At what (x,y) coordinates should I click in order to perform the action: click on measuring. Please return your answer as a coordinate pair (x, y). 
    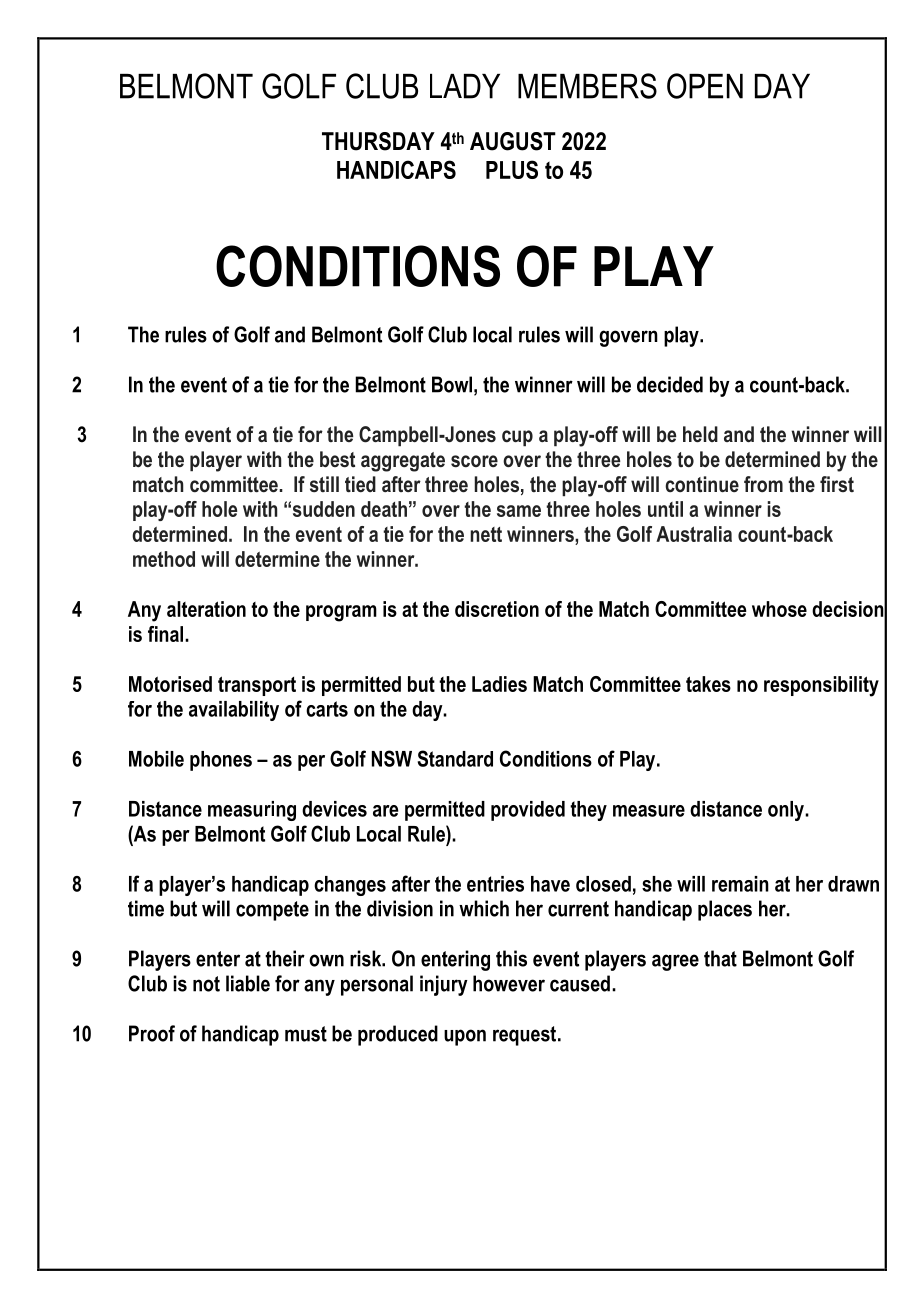
    Looking at the image, I should click on (252, 811).
